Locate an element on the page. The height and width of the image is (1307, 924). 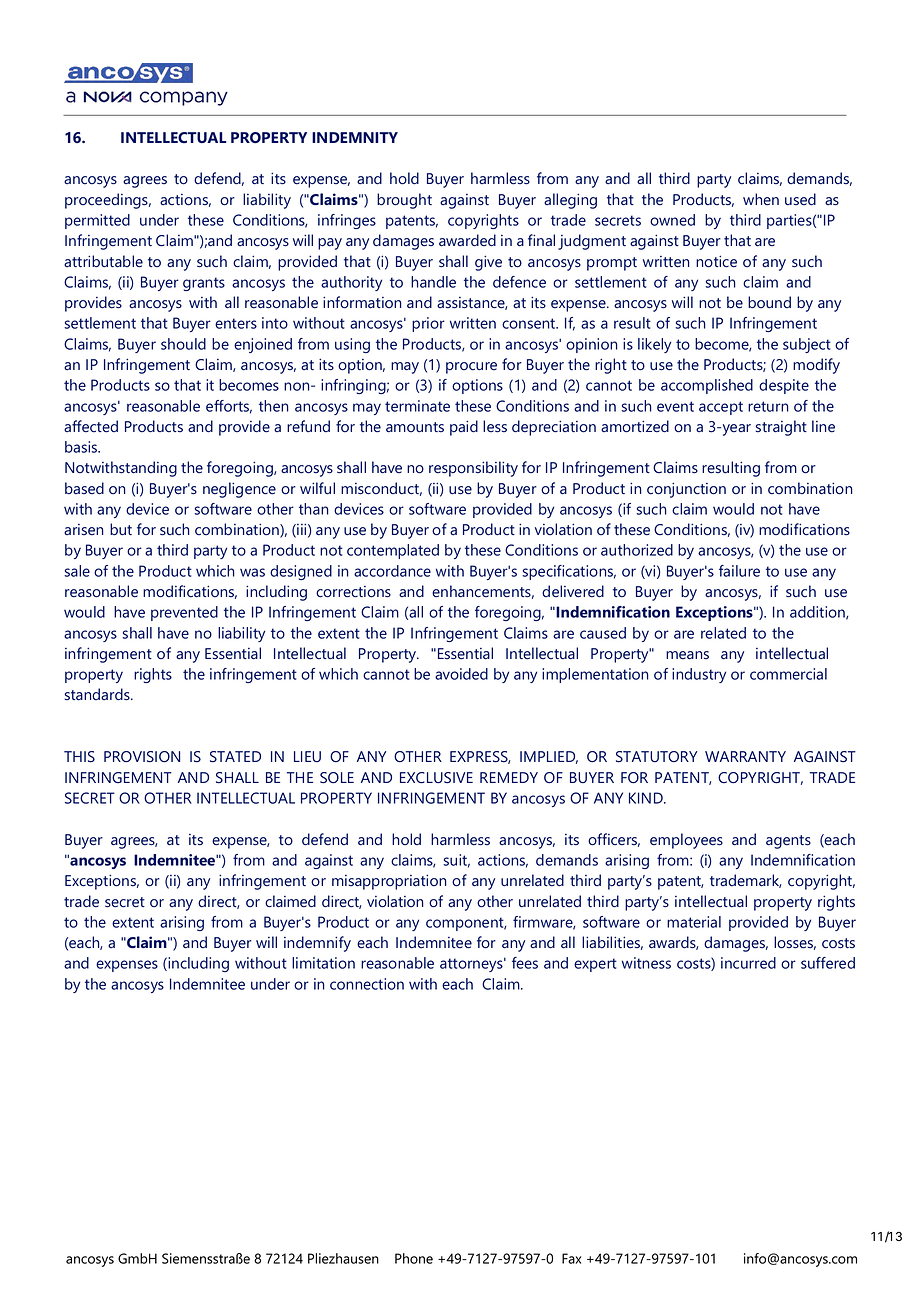
agents is located at coordinates (788, 842).
